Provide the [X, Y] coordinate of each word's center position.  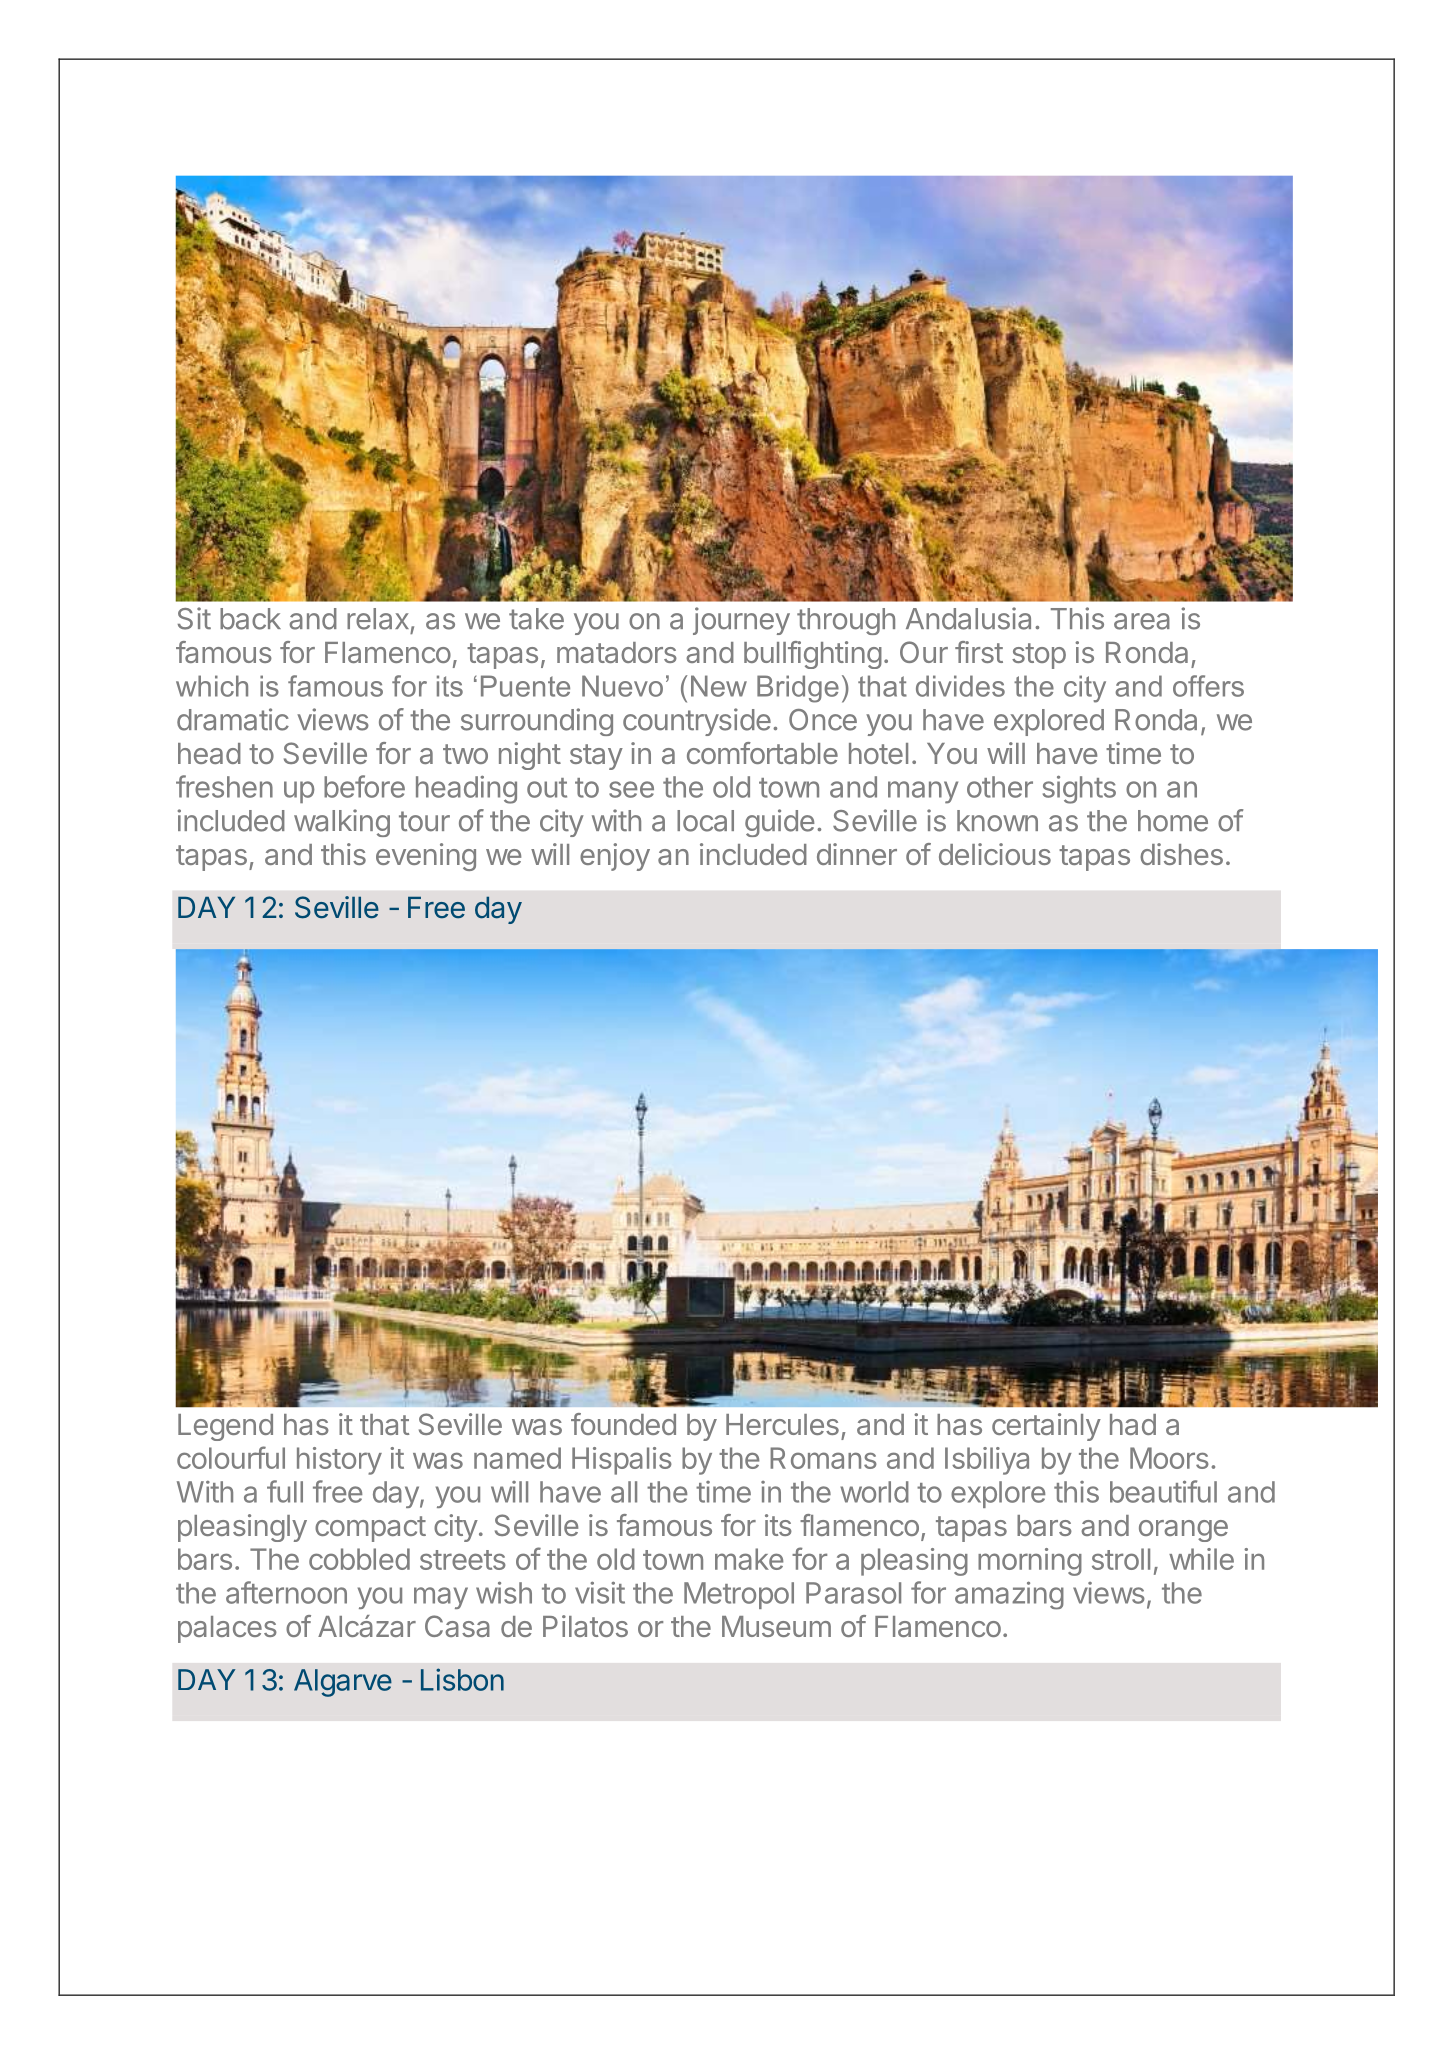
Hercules [782, 1424]
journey [741, 621]
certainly [1046, 1427]
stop [1039, 656]
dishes [1181, 854]
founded [623, 1424]
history [339, 1461]
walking [342, 823]
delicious [995, 854]
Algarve [343, 1683]
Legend [225, 1427]
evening [426, 857]
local [705, 821]
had [1133, 1424]
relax [378, 619]
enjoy [615, 857]
